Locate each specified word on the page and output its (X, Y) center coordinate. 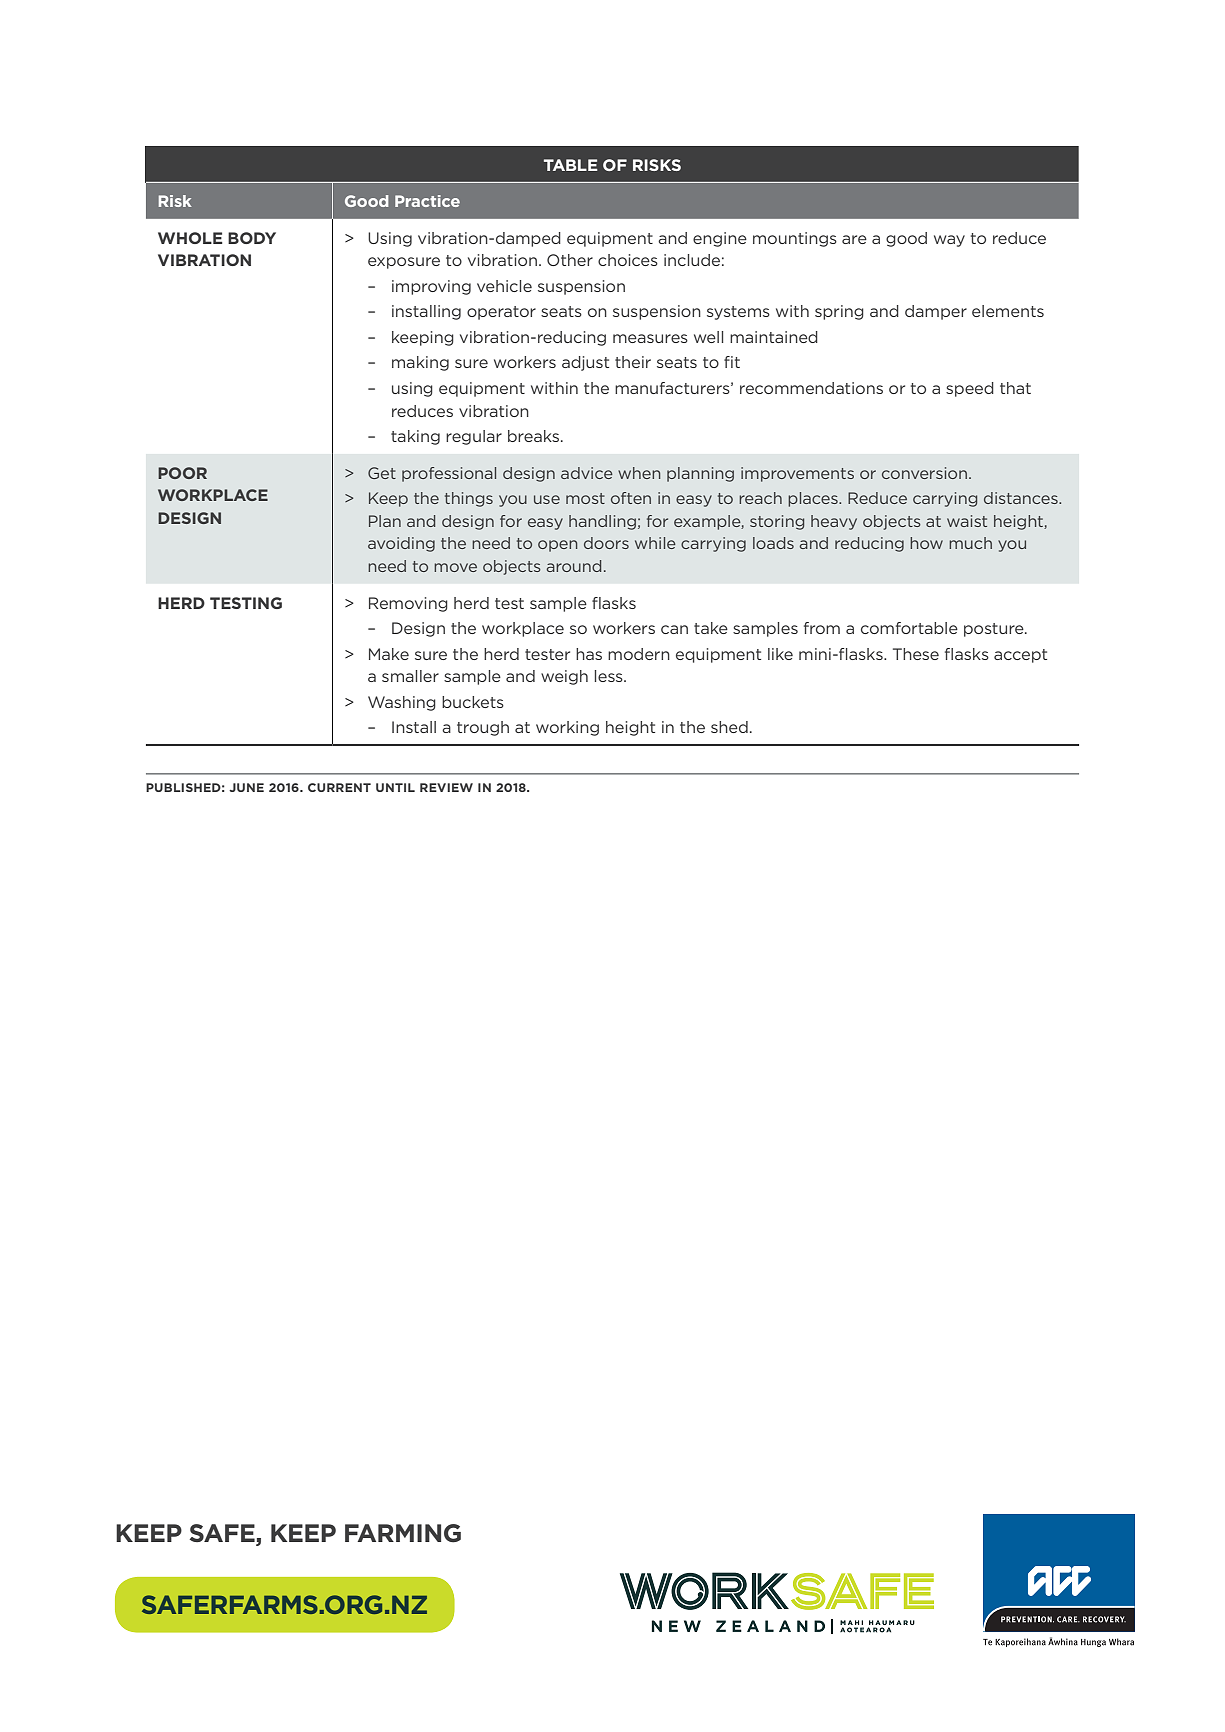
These (916, 654)
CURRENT (339, 787)
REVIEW (446, 787)
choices (628, 260)
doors (606, 543)
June (246, 787)
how (926, 543)
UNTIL (395, 787)
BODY (252, 238)
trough (483, 728)
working (567, 728)
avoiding (401, 544)
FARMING (403, 1533)
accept (1020, 656)
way (949, 241)
